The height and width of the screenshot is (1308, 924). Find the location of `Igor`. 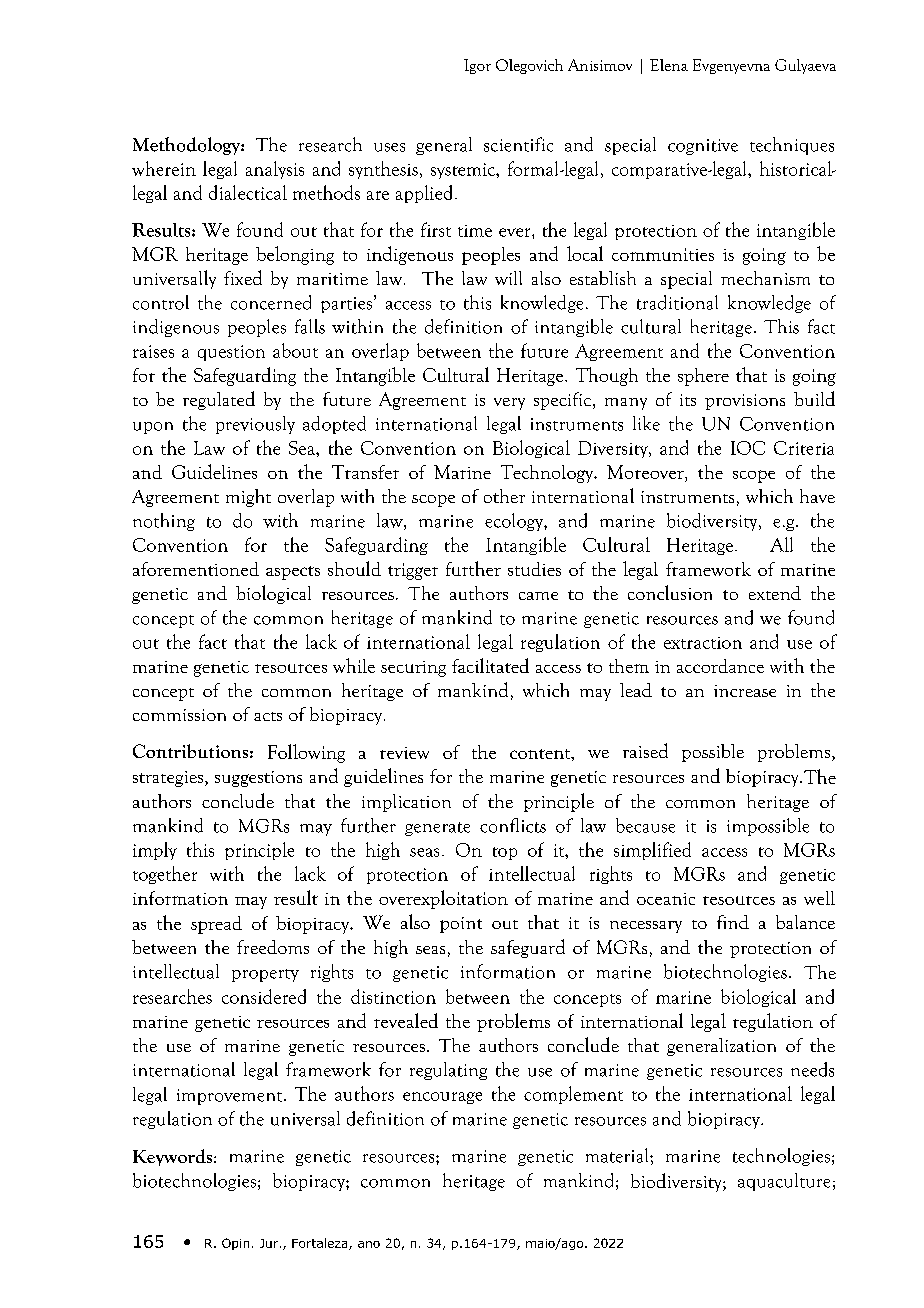

Igor is located at coordinates (477, 66).
